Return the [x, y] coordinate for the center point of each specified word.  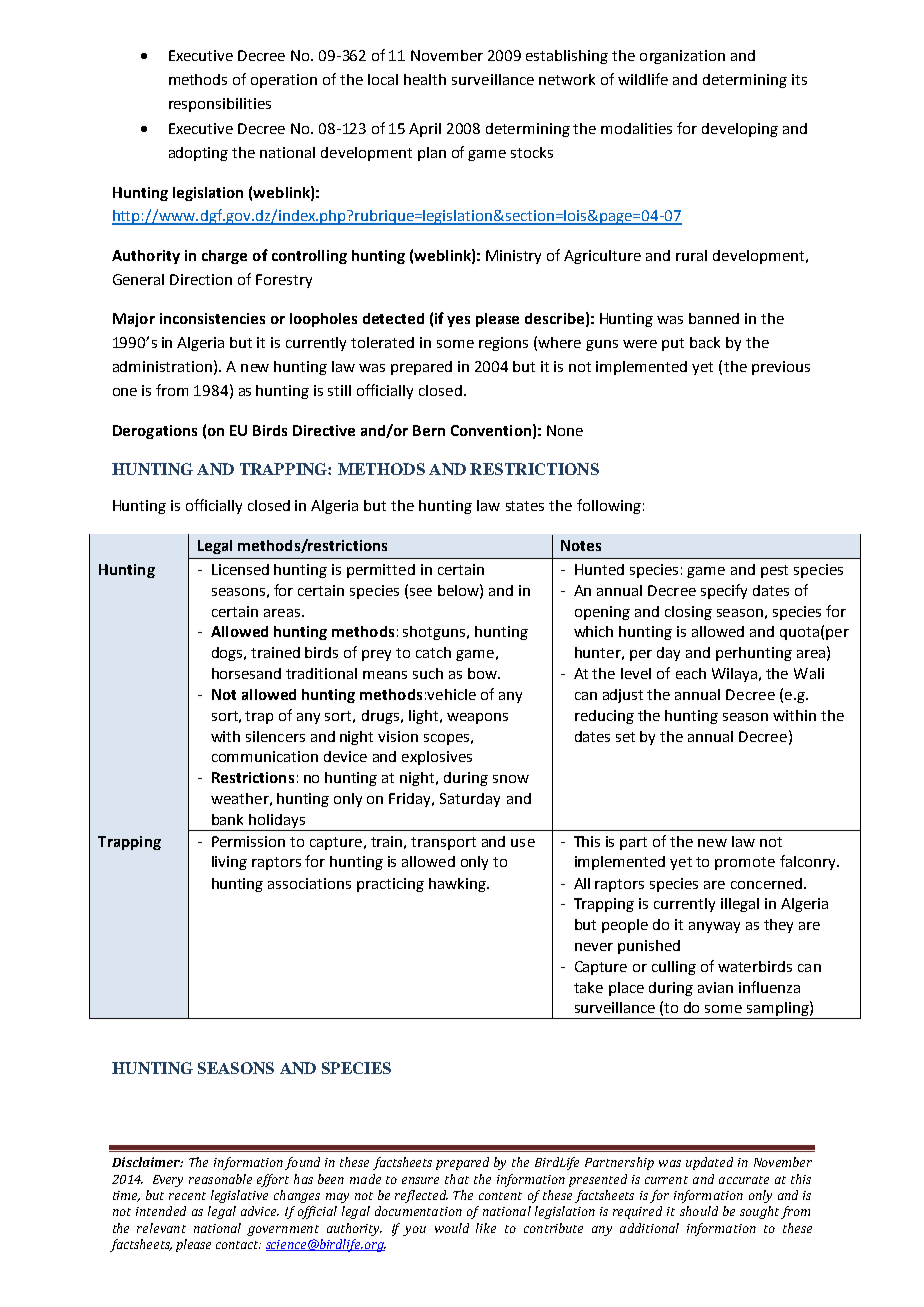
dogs [228, 654]
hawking [458, 885]
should [699, 1211]
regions [503, 344]
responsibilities [220, 105]
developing [740, 130]
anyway [714, 927]
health [425, 79]
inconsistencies [212, 318]
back [705, 342]
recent [187, 1196]
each [691, 673]
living [229, 863]
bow [483, 673]
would [452, 1228]
